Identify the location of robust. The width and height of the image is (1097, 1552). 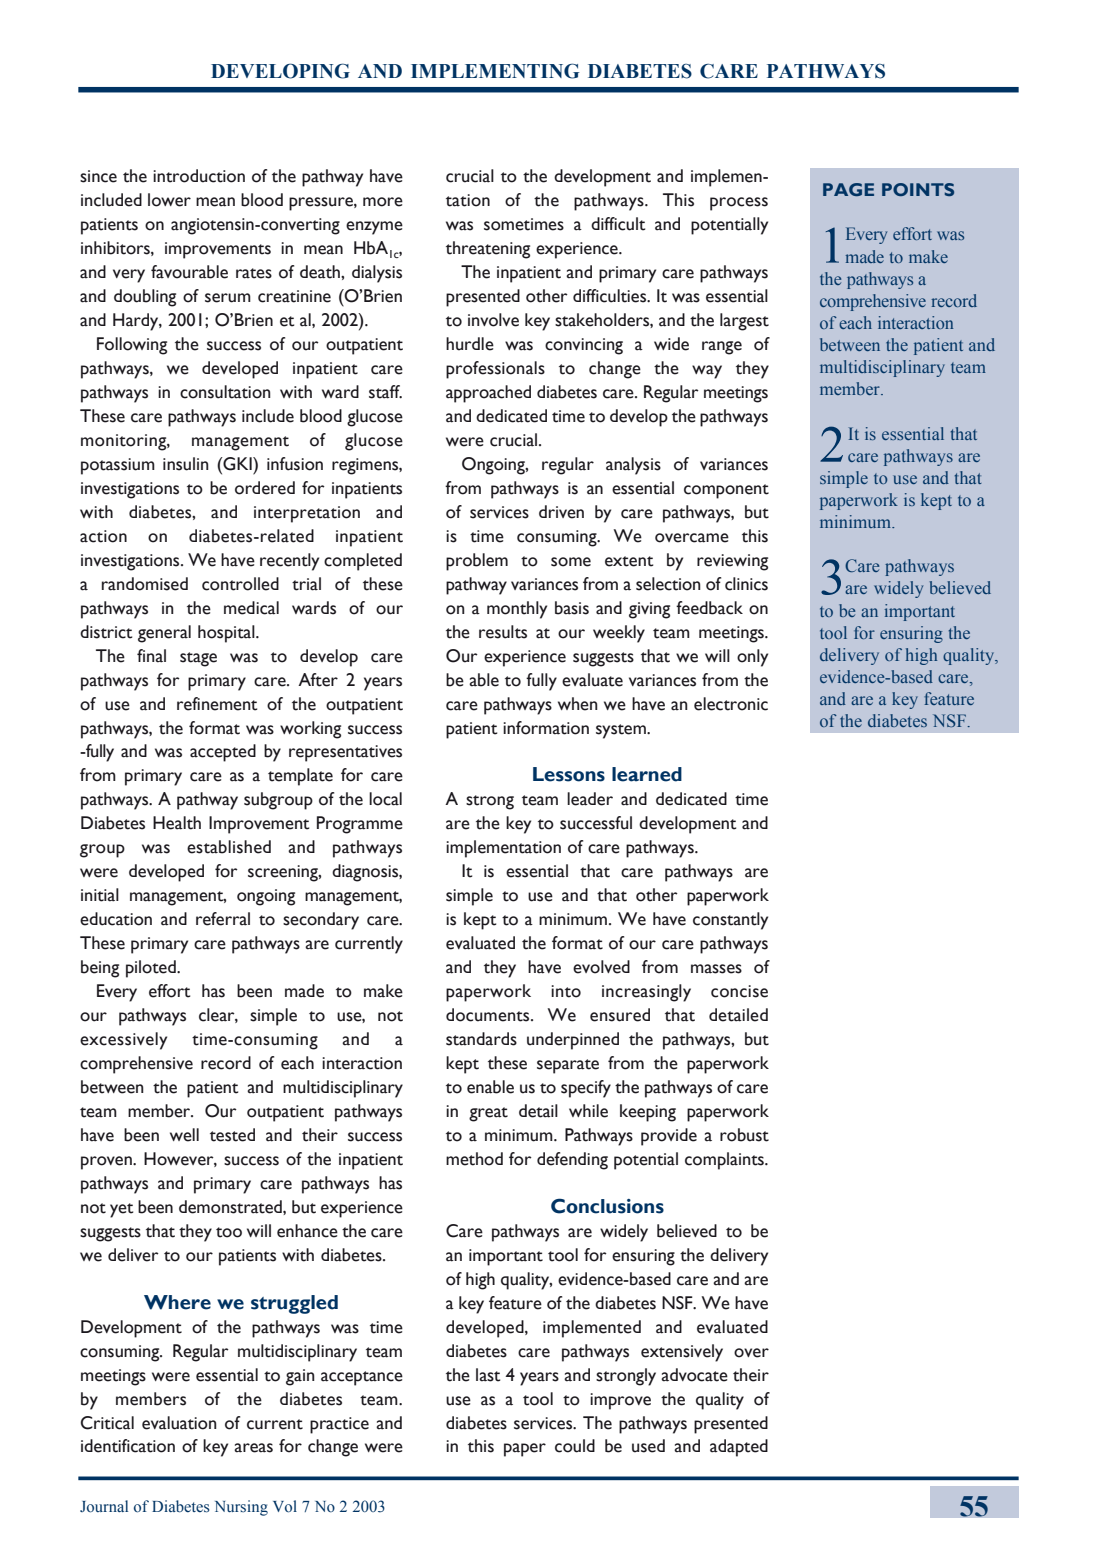
(744, 1135).
